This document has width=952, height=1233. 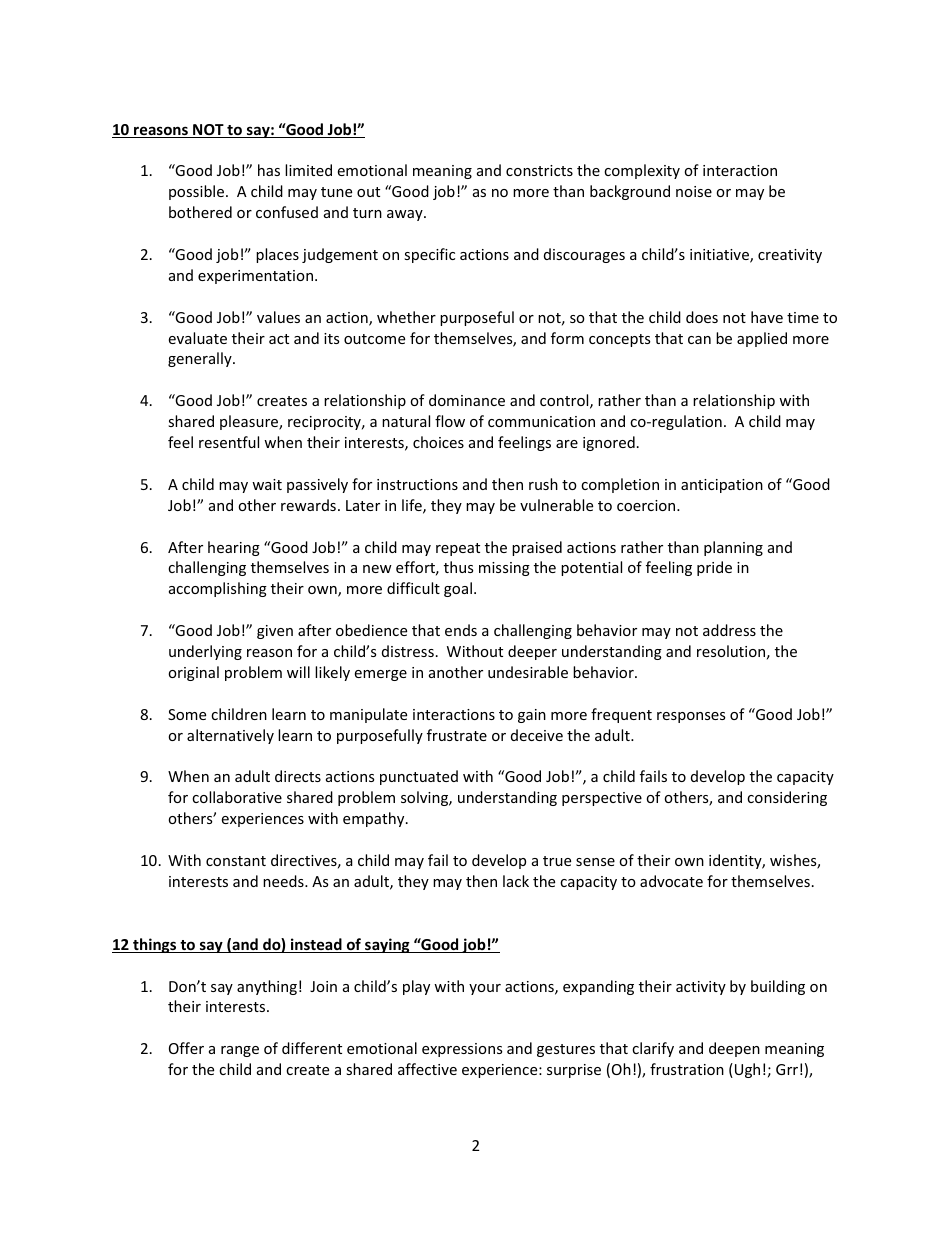 What do you see at coordinates (461, 630) in the document?
I see `ends` at bounding box center [461, 630].
